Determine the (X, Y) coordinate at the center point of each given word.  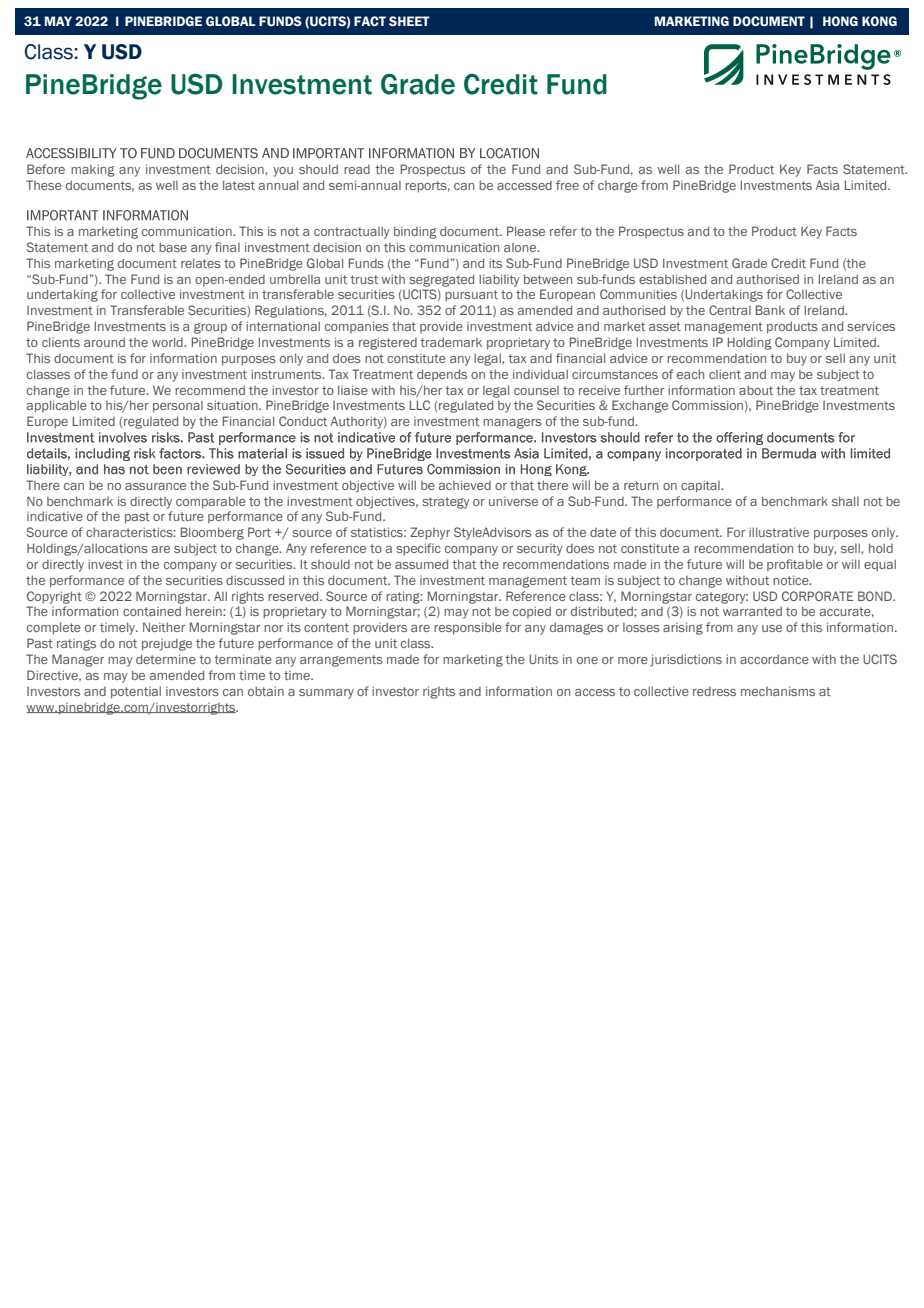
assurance (155, 486)
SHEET (409, 21)
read (357, 169)
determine (166, 659)
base (173, 247)
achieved (465, 485)
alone (521, 247)
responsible (468, 628)
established (672, 279)
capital (701, 486)
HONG (840, 21)
